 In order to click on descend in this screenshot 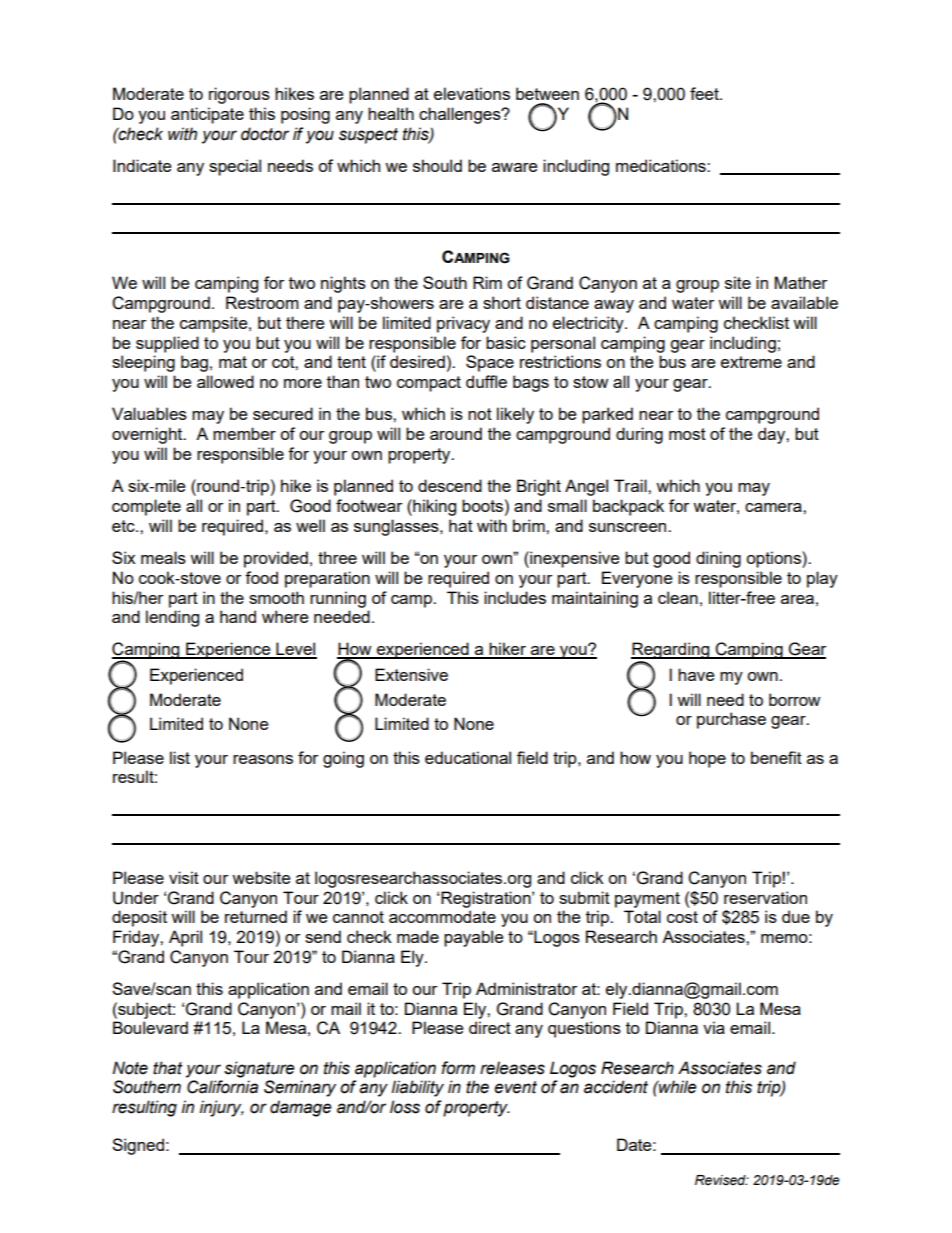, I will do `click(450, 485)`.
